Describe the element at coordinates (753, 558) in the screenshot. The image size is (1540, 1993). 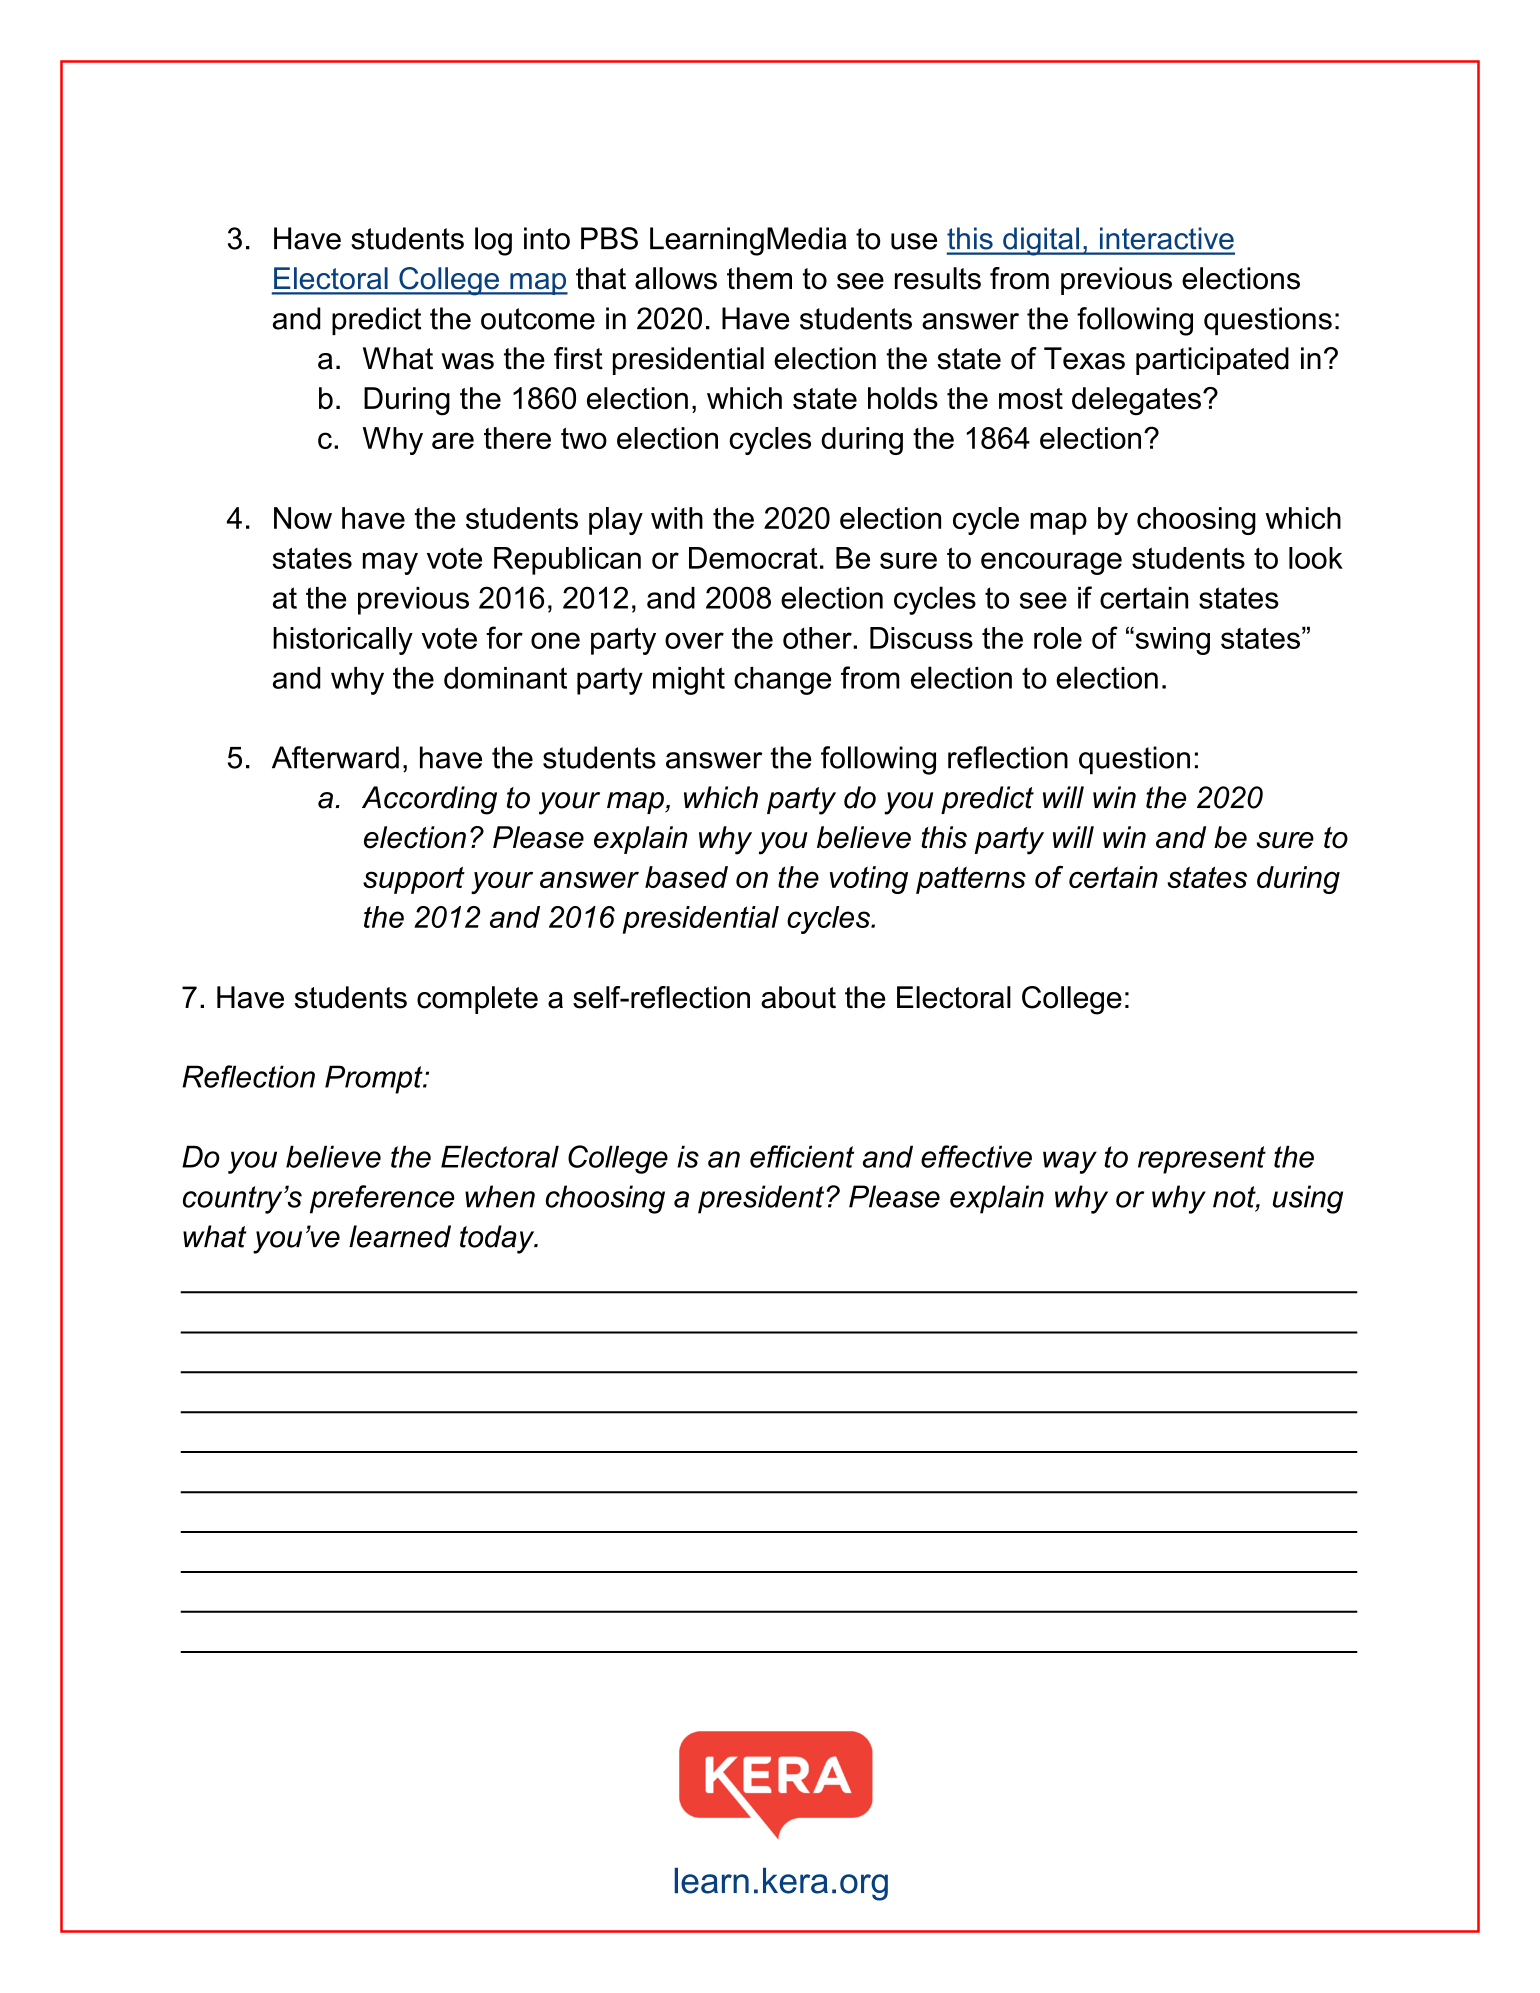
I see `Democrat` at that location.
